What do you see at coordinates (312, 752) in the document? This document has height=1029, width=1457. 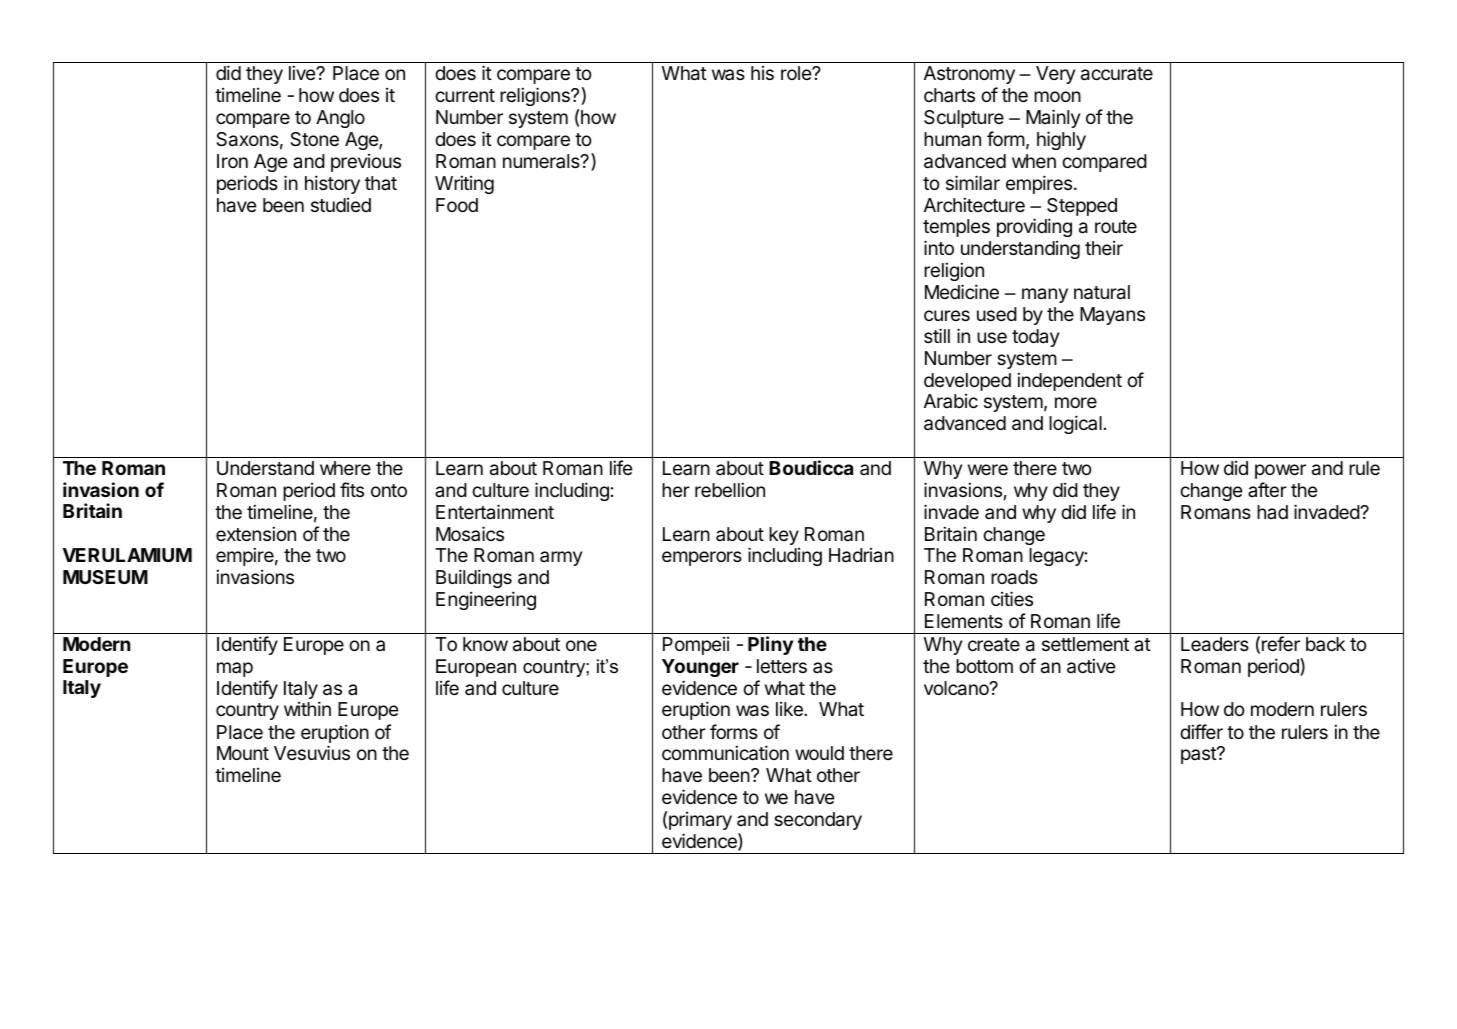 I see `Vesuvius` at bounding box center [312, 752].
